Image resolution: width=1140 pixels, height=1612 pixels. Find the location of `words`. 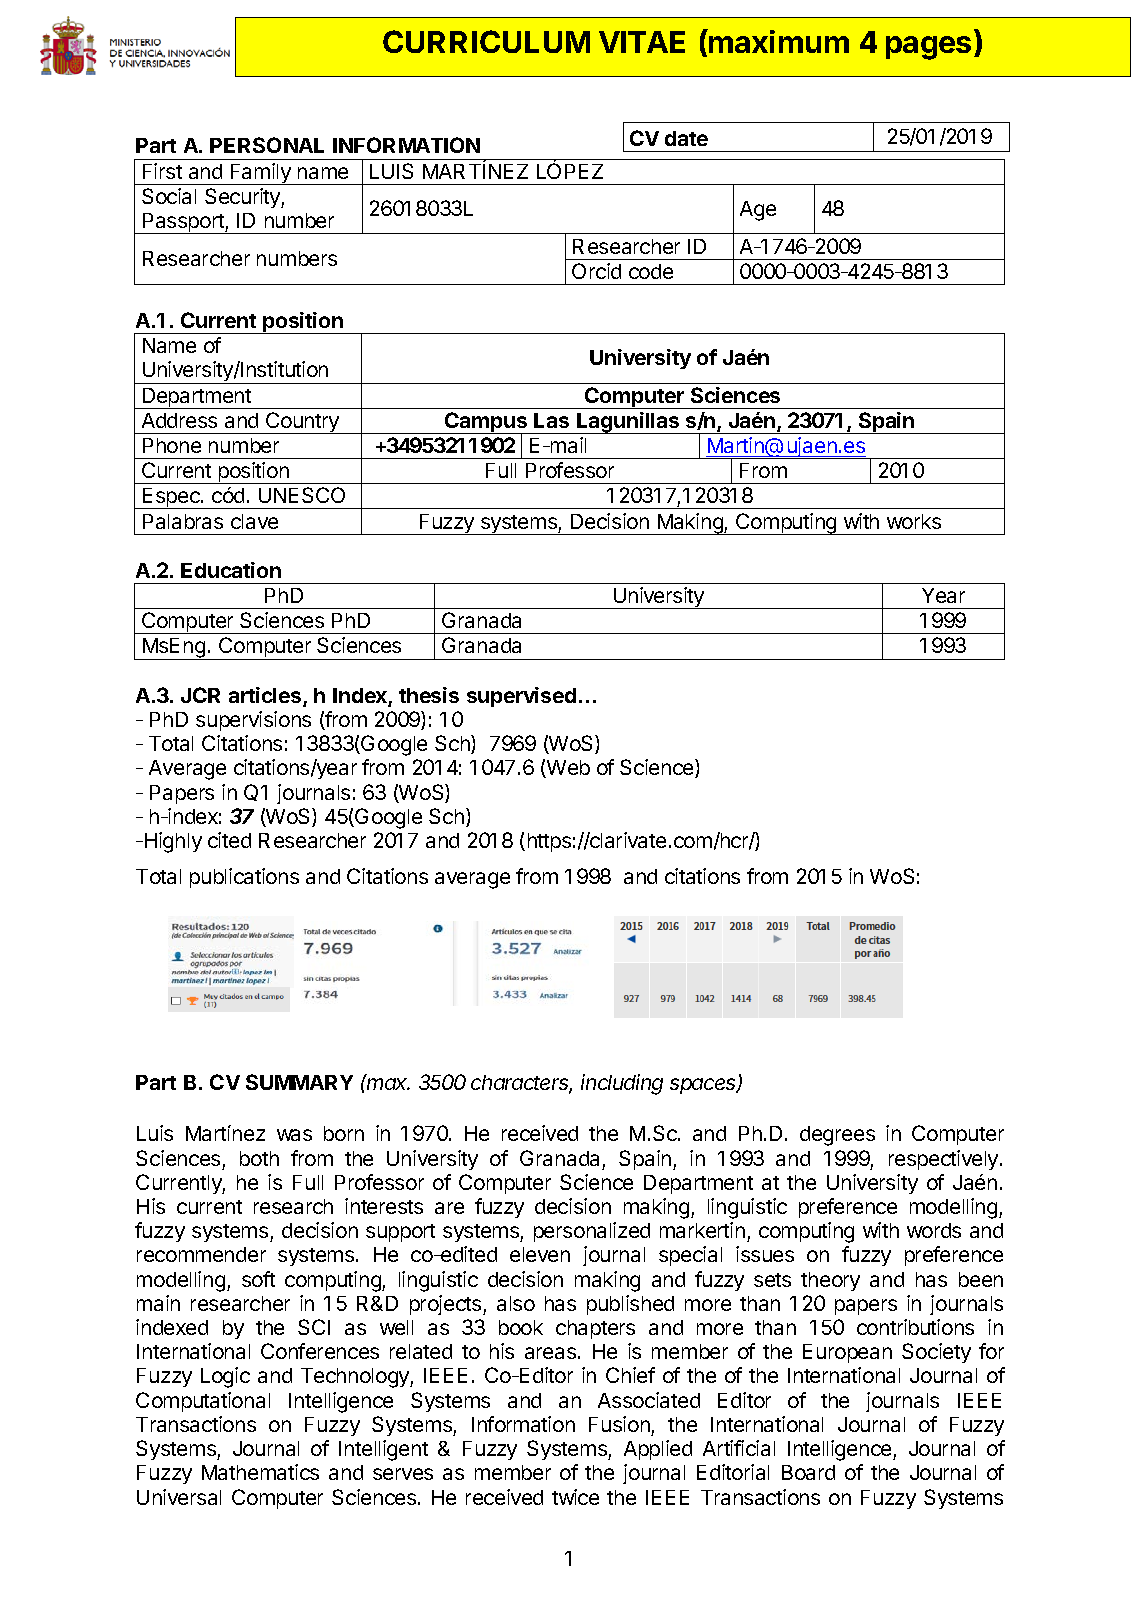

words is located at coordinates (934, 1230).
